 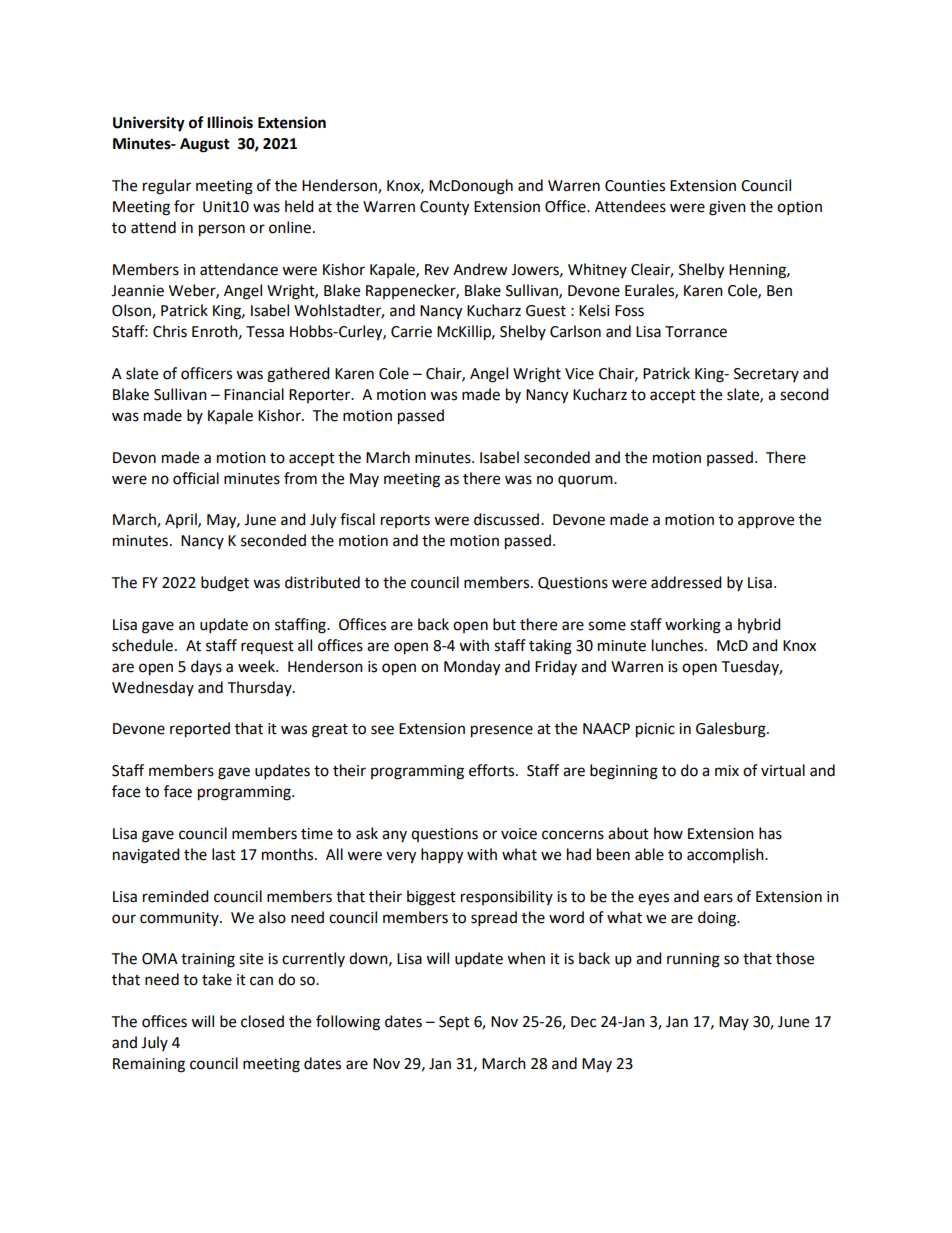 What do you see at coordinates (200, 730) in the screenshot?
I see `reported` at bounding box center [200, 730].
